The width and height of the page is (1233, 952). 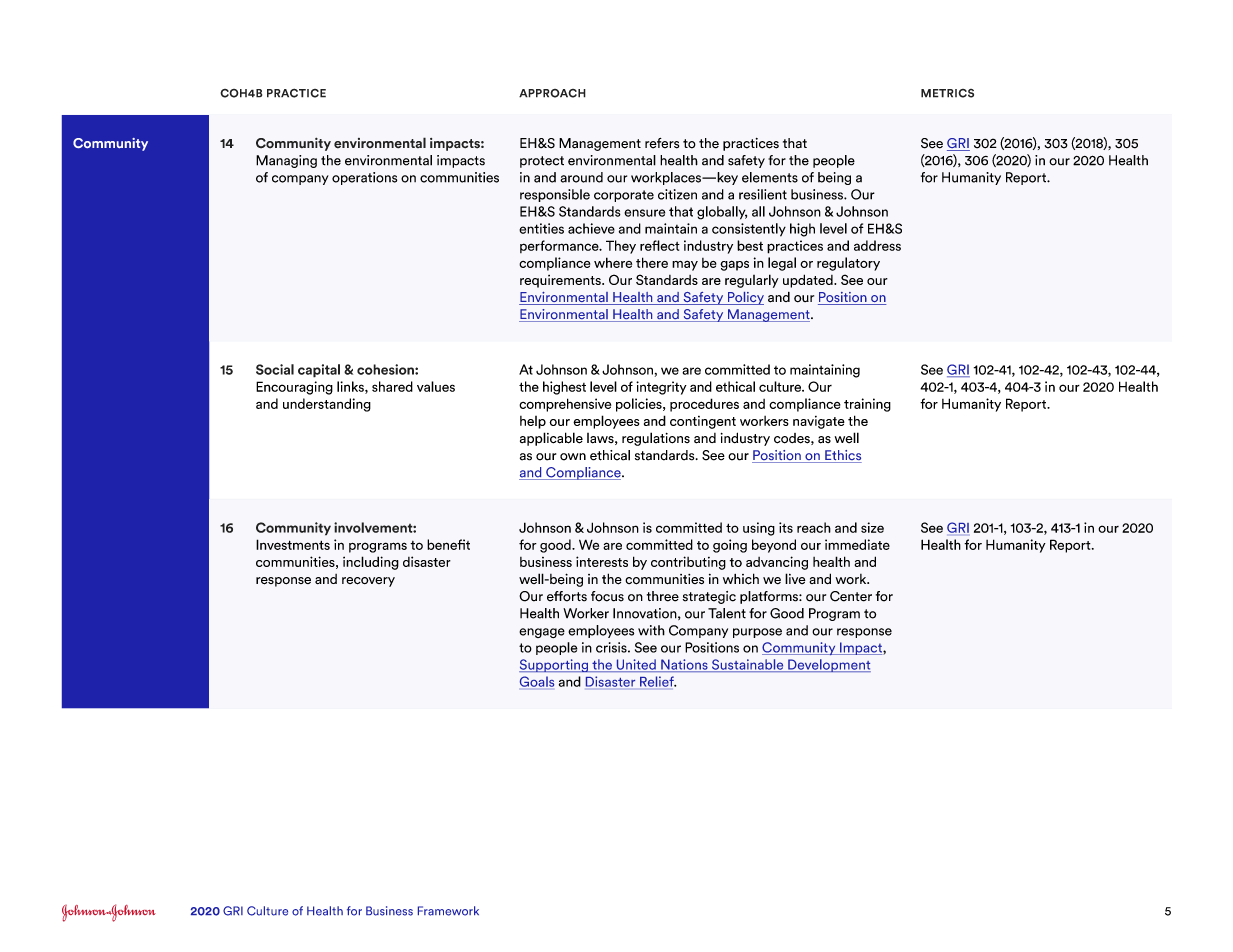 What do you see at coordinates (636, 665) in the page?
I see `United` at bounding box center [636, 665].
